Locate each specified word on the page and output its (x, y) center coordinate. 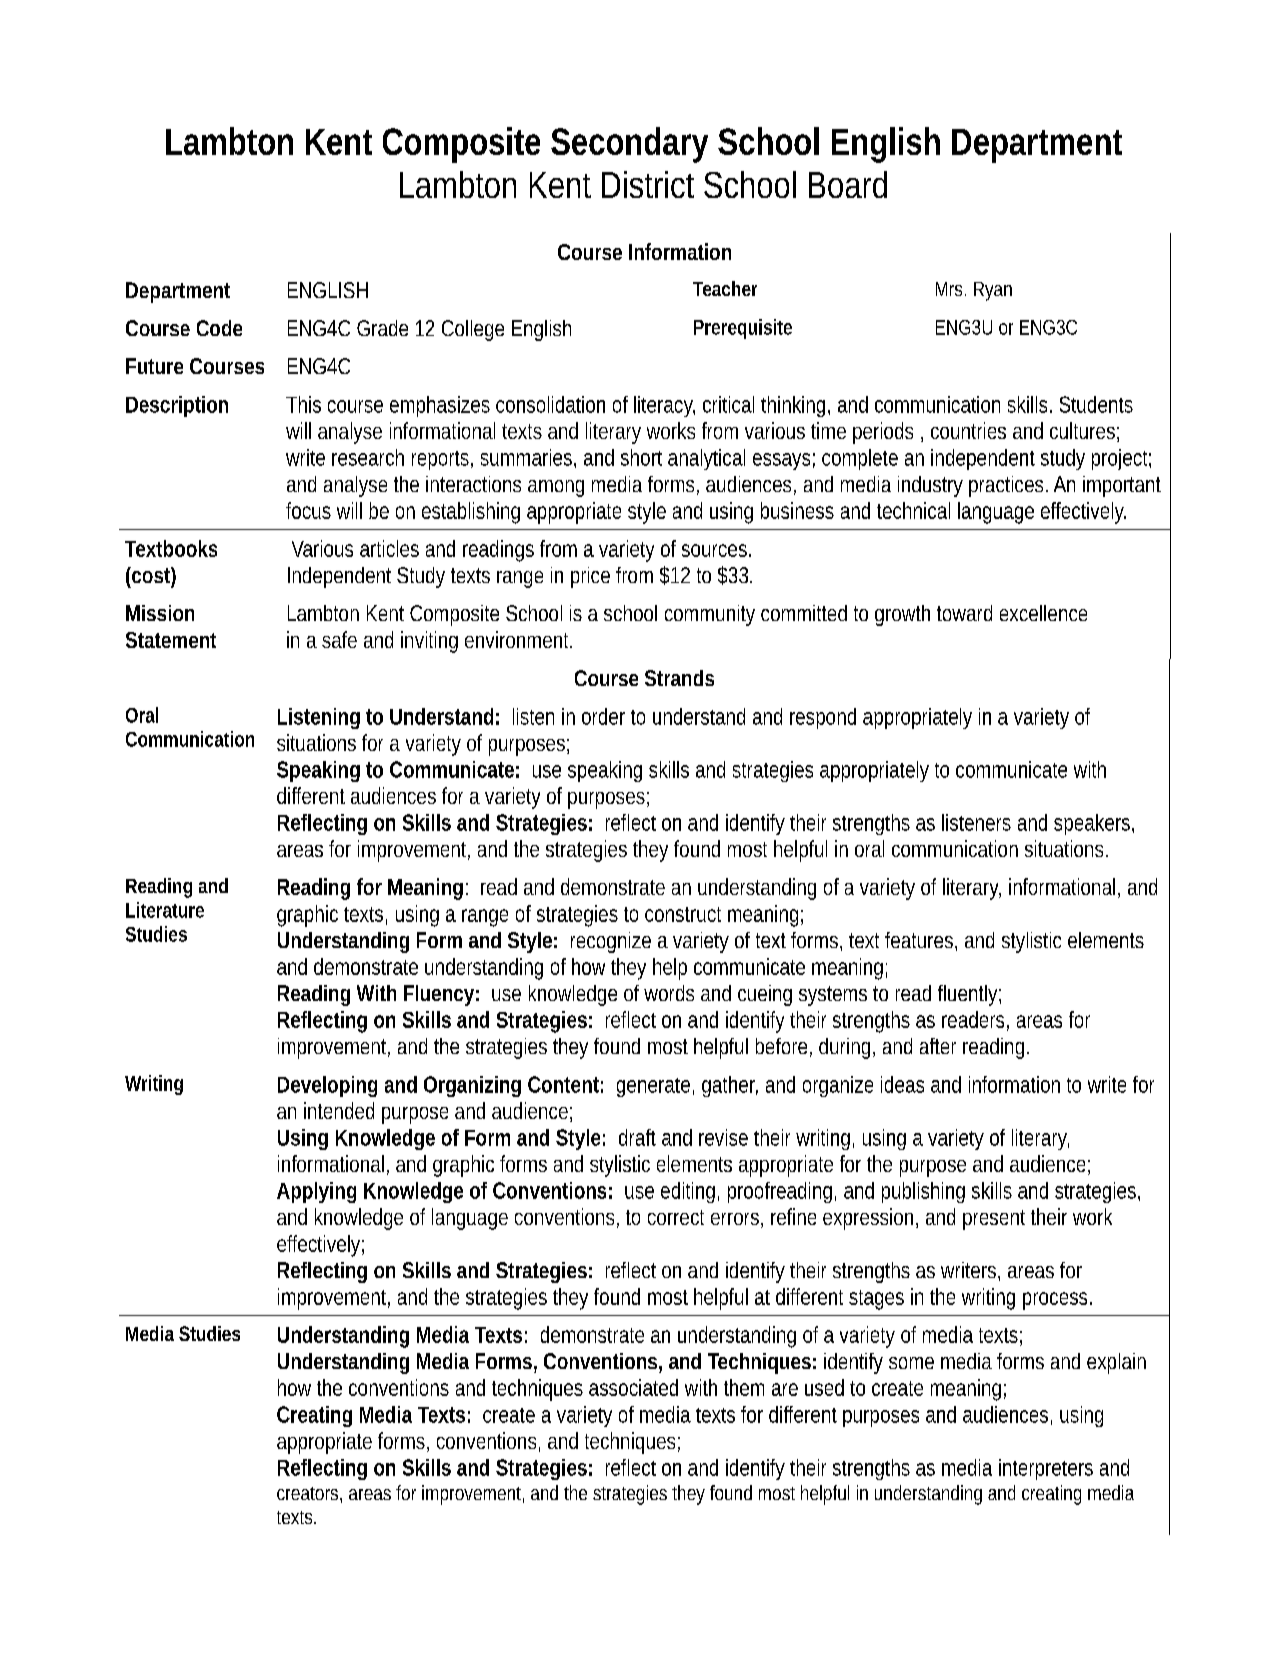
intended (339, 1110)
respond (823, 718)
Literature (165, 910)
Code (219, 328)
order (603, 716)
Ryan (993, 291)
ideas (902, 1084)
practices (1008, 486)
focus (308, 510)
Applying (316, 1192)
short (641, 457)
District (648, 184)
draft (637, 1137)
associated (633, 1387)
